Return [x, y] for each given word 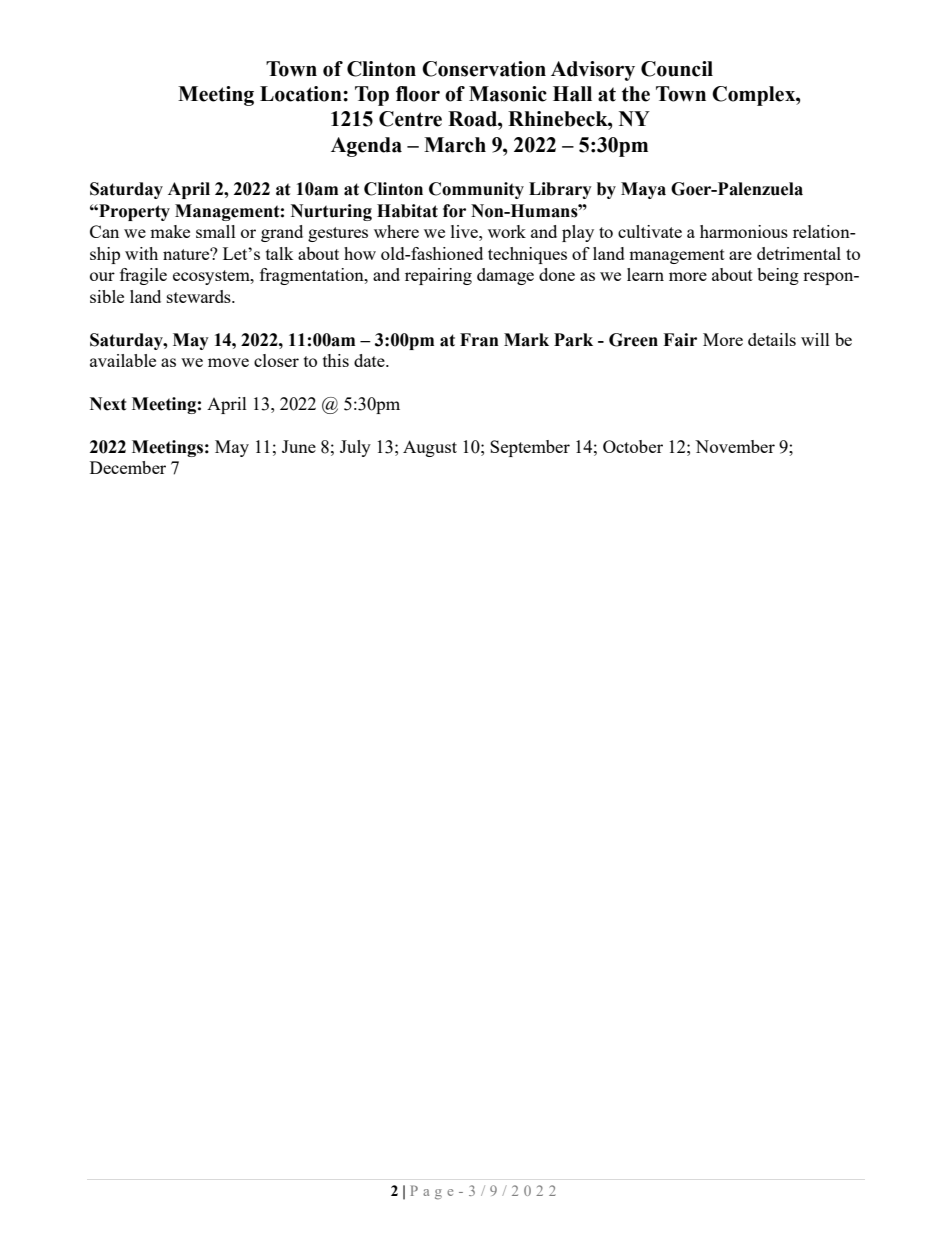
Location [302, 94]
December [128, 467]
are [740, 255]
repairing [438, 276]
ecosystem [212, 277]
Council [677, 69]
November [735, 446]
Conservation [484, 69]
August [430, 448]
